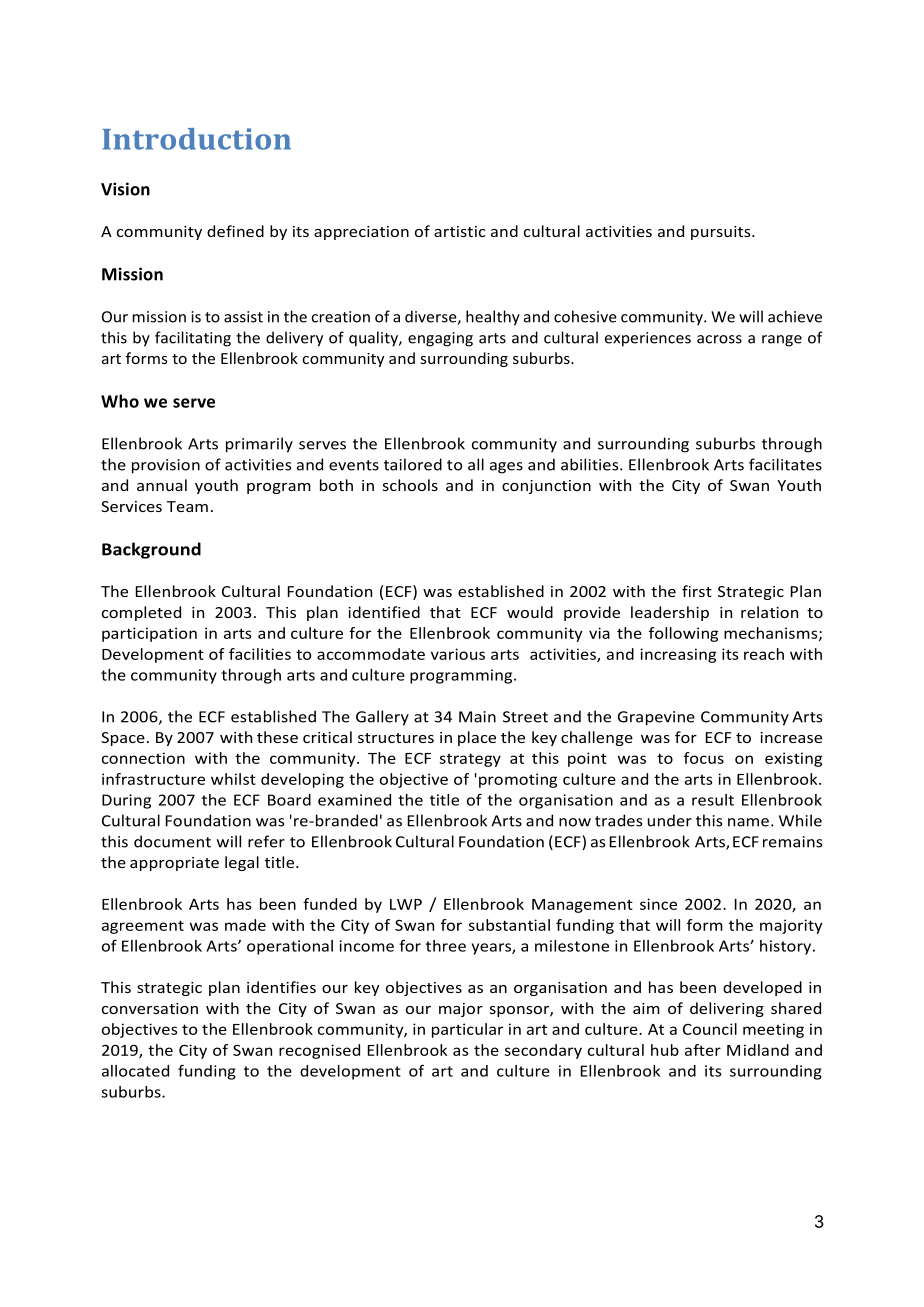  I want to click on particular, so click(467, 1030).
